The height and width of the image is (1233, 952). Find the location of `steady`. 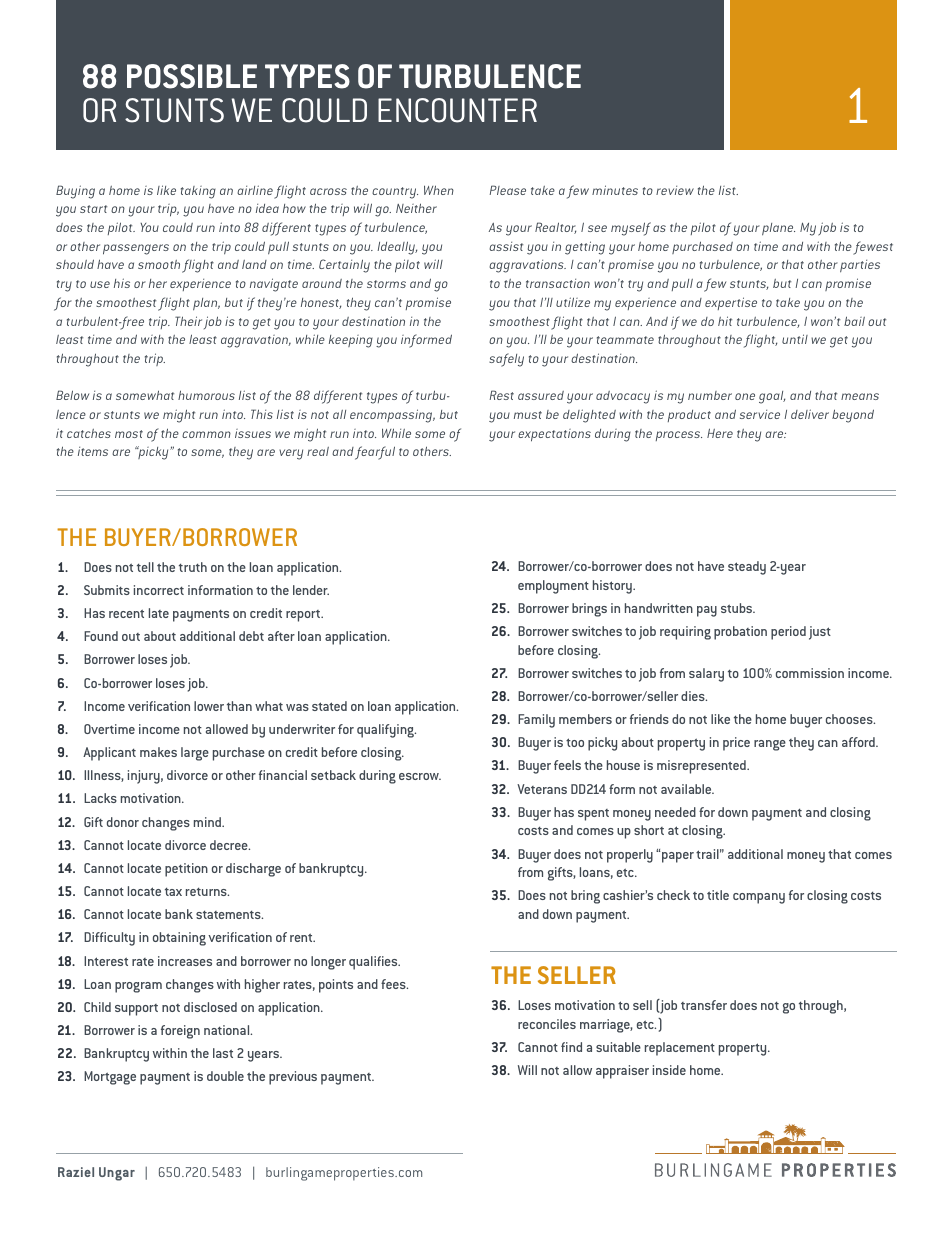

steady is located at coordinates (747, 568).
